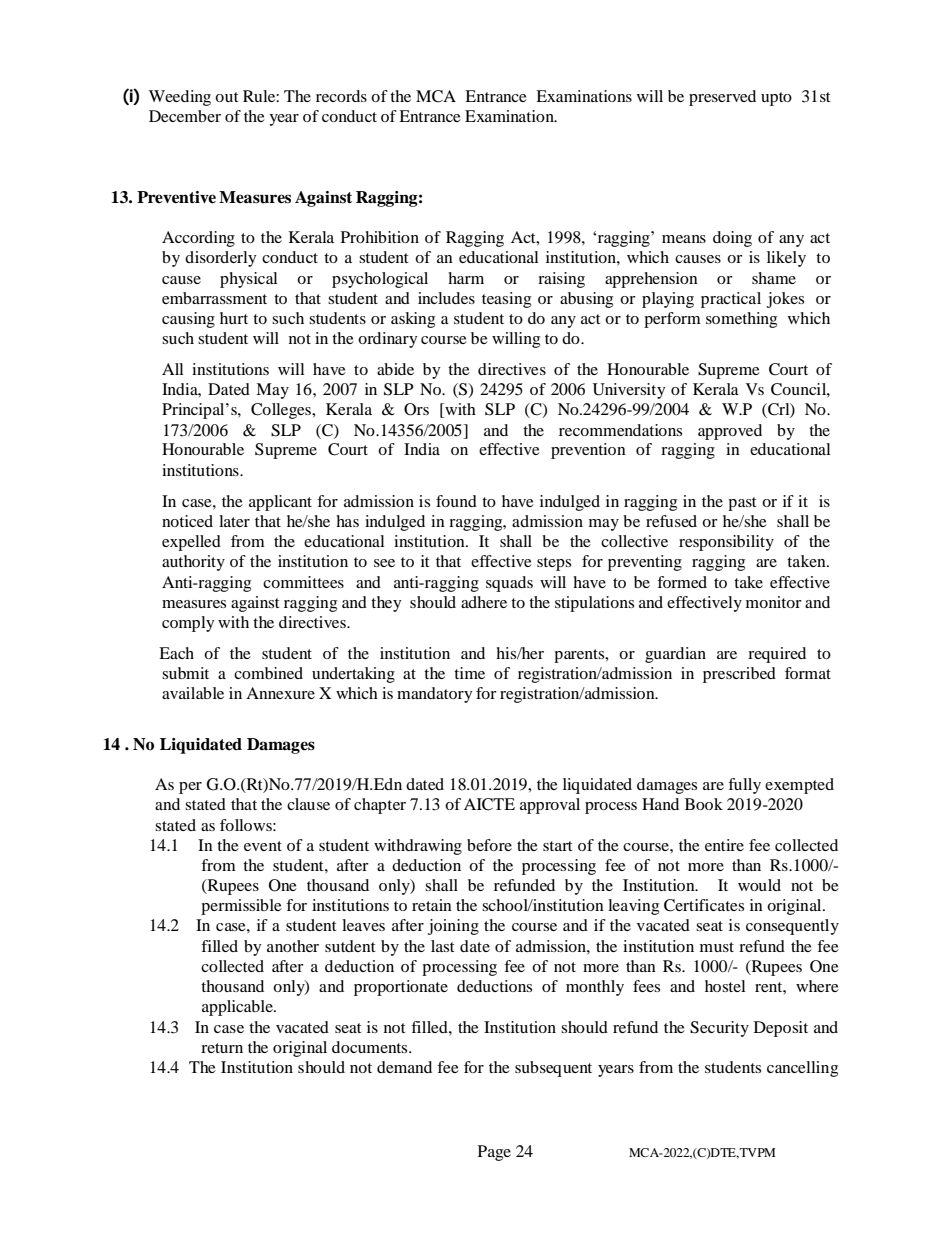 This page has width=952, height=1233. What do you see at coordinates (416, 409) in the page?
I see `Ors` at bounding box center [416, 409].
